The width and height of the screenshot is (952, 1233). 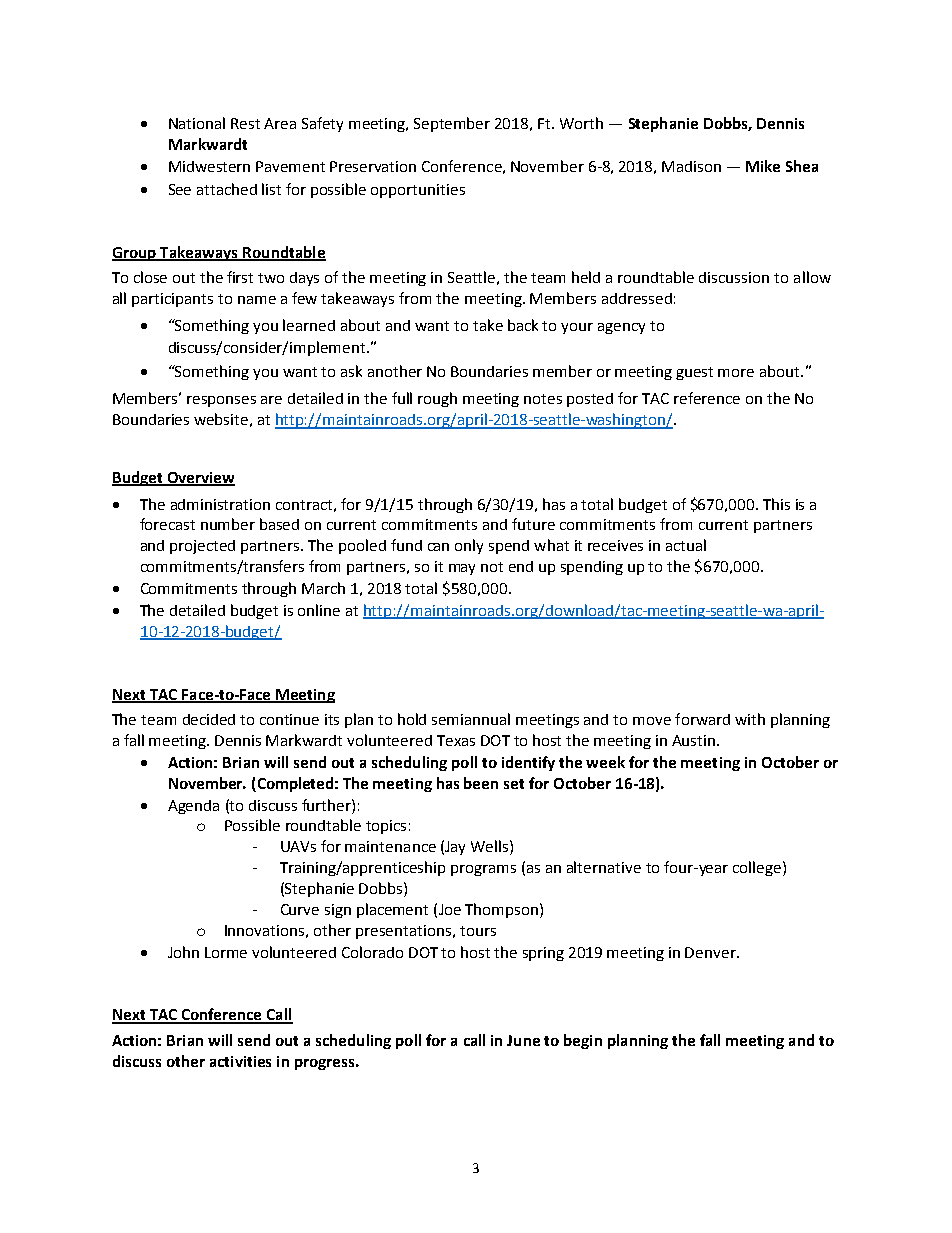 I want to click on Mike, so click(x=763, y=166).
